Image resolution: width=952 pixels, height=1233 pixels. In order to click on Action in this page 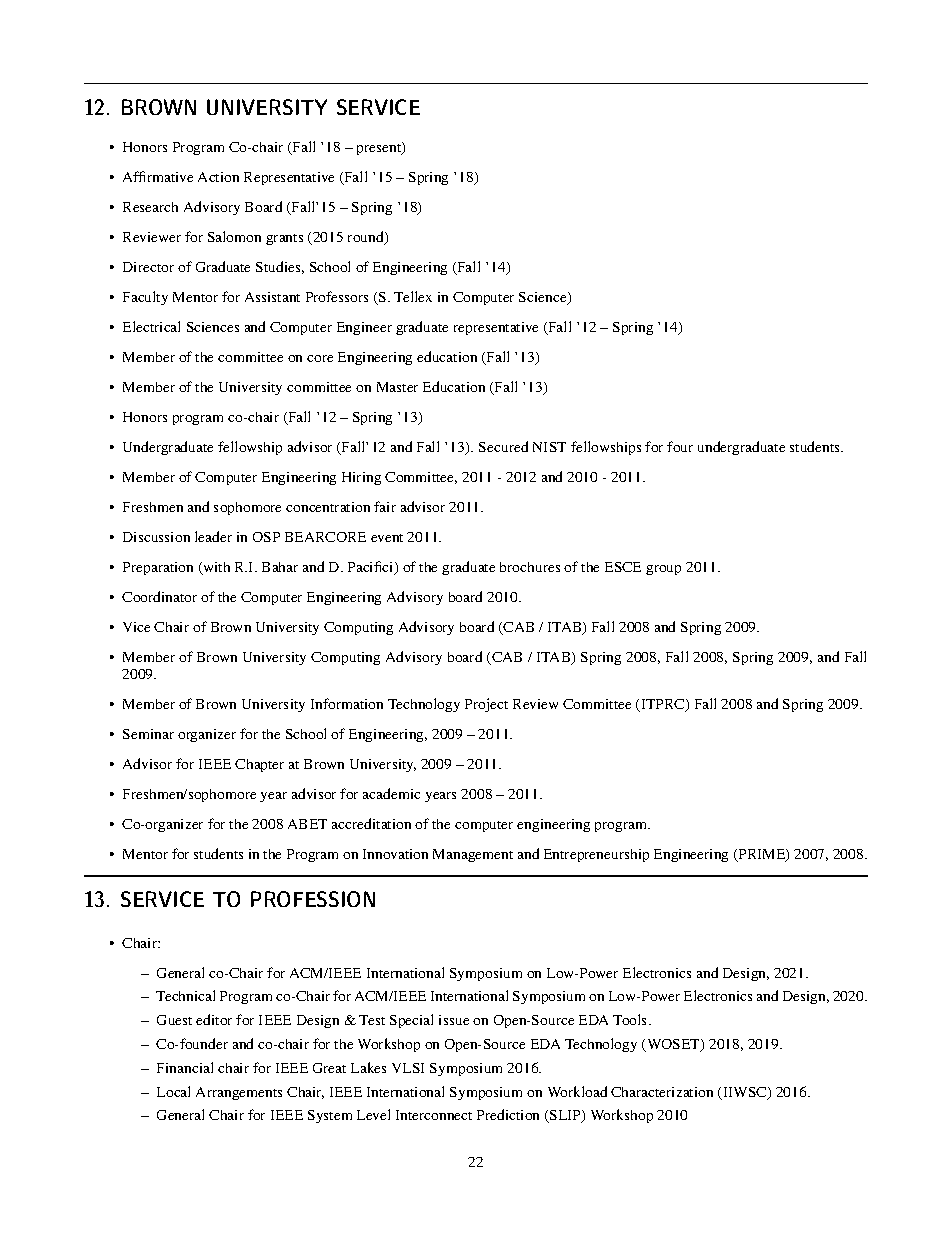, I will do `click(218, 177)`.
